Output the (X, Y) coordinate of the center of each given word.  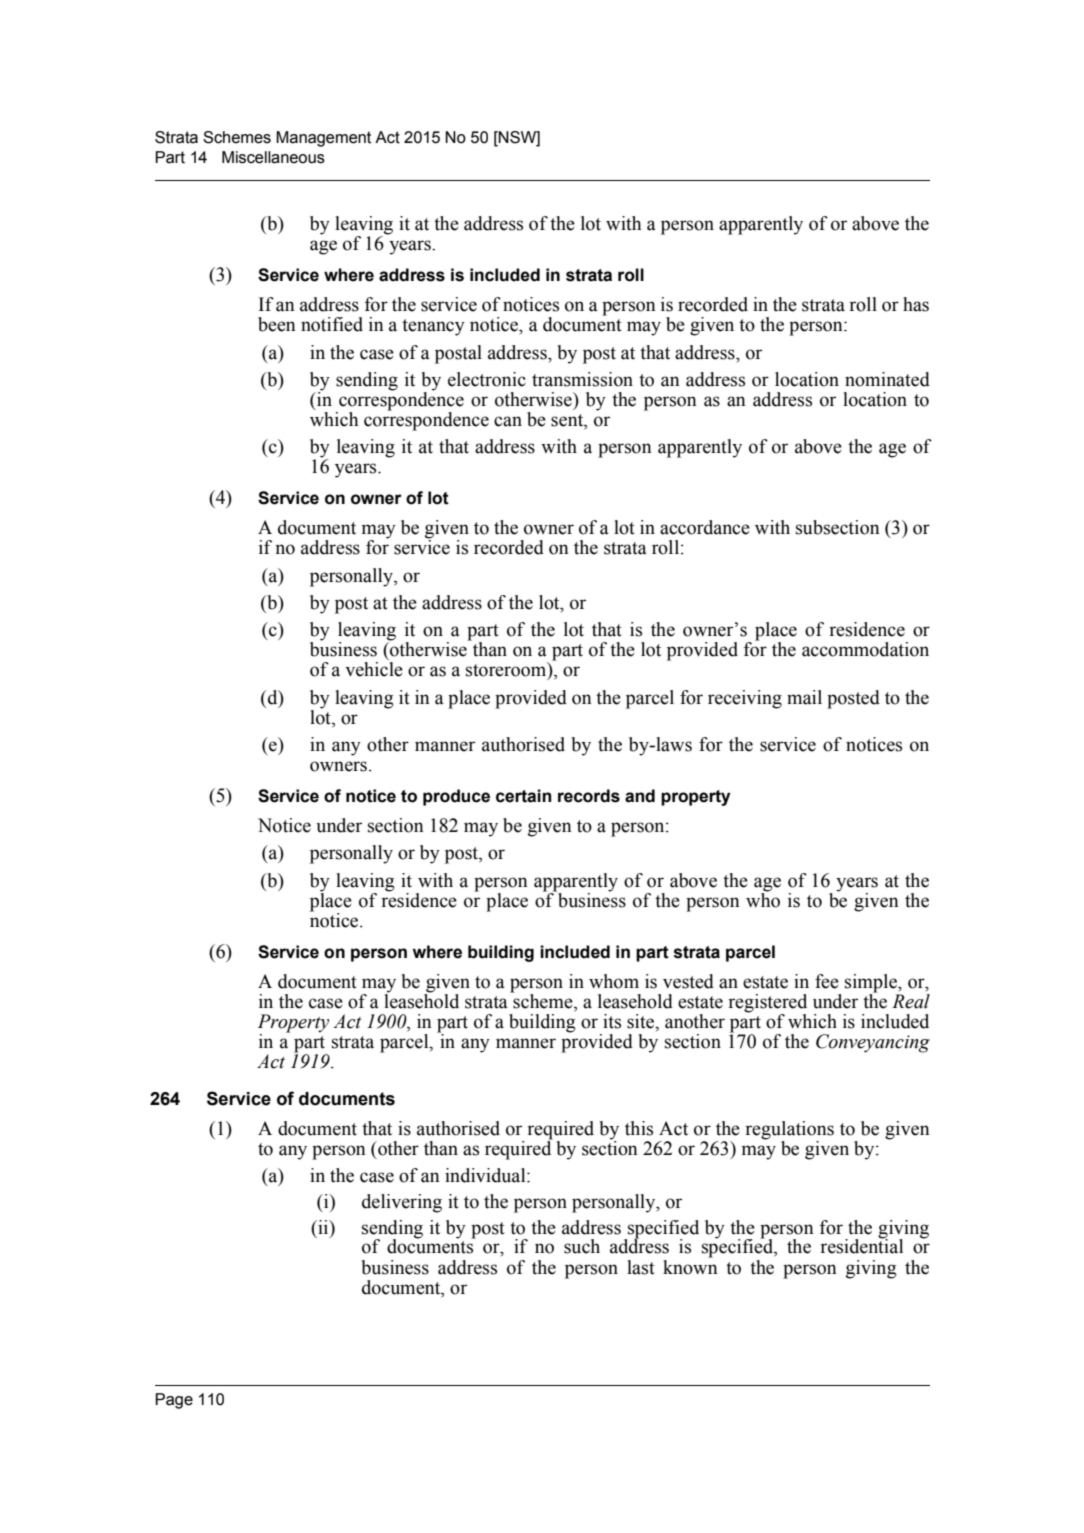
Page (174, 1401)
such (582, 1246)
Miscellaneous (273, 157)
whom (614, 981)
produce (456, 797)
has (916, 304)
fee (827, 981)
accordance (705, 527)
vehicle (374, 669)
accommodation (865, 649)
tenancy (433, 327)
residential (861, 1245)
